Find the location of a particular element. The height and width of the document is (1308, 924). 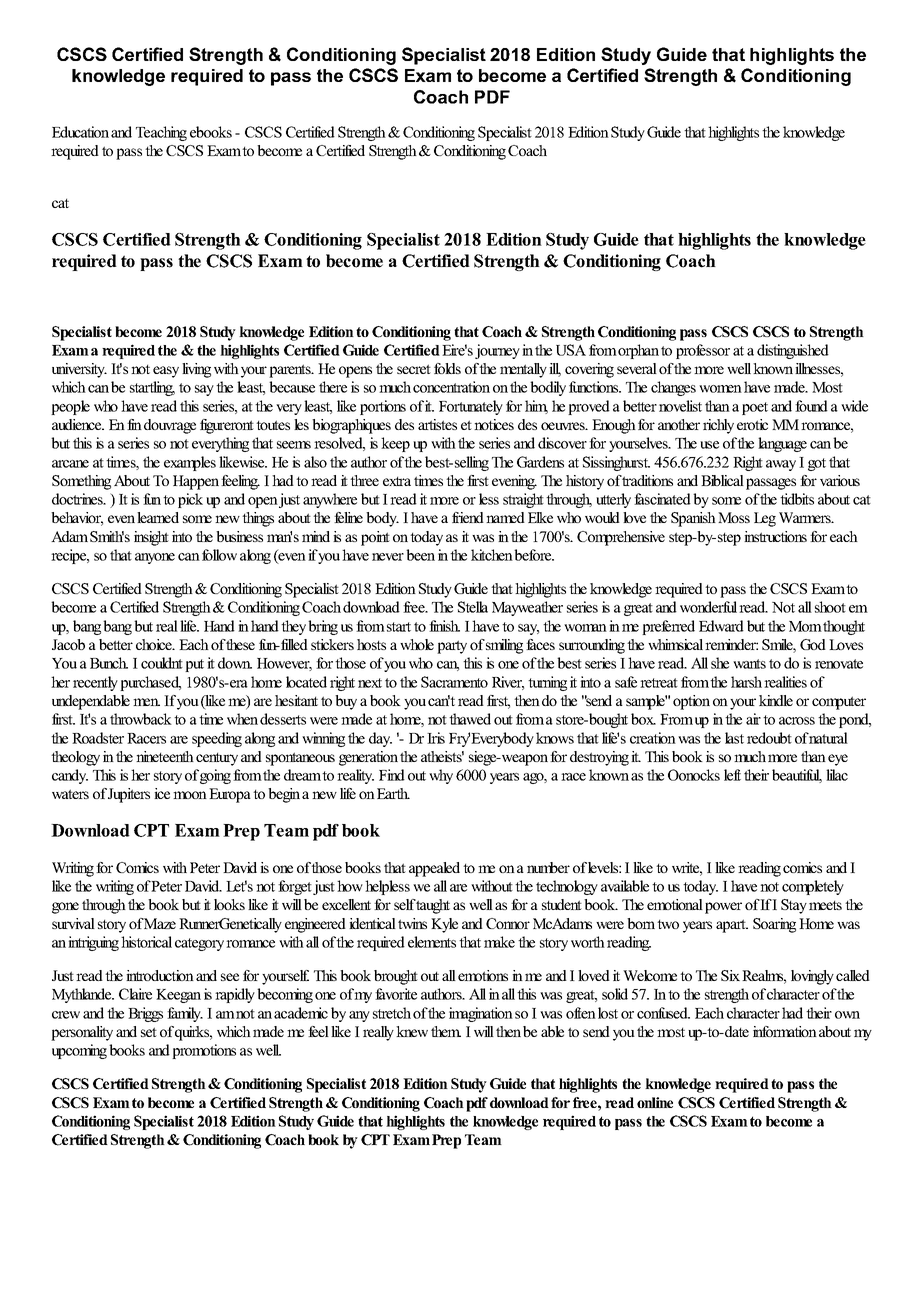

really is located at coordinates (380, 1033).
